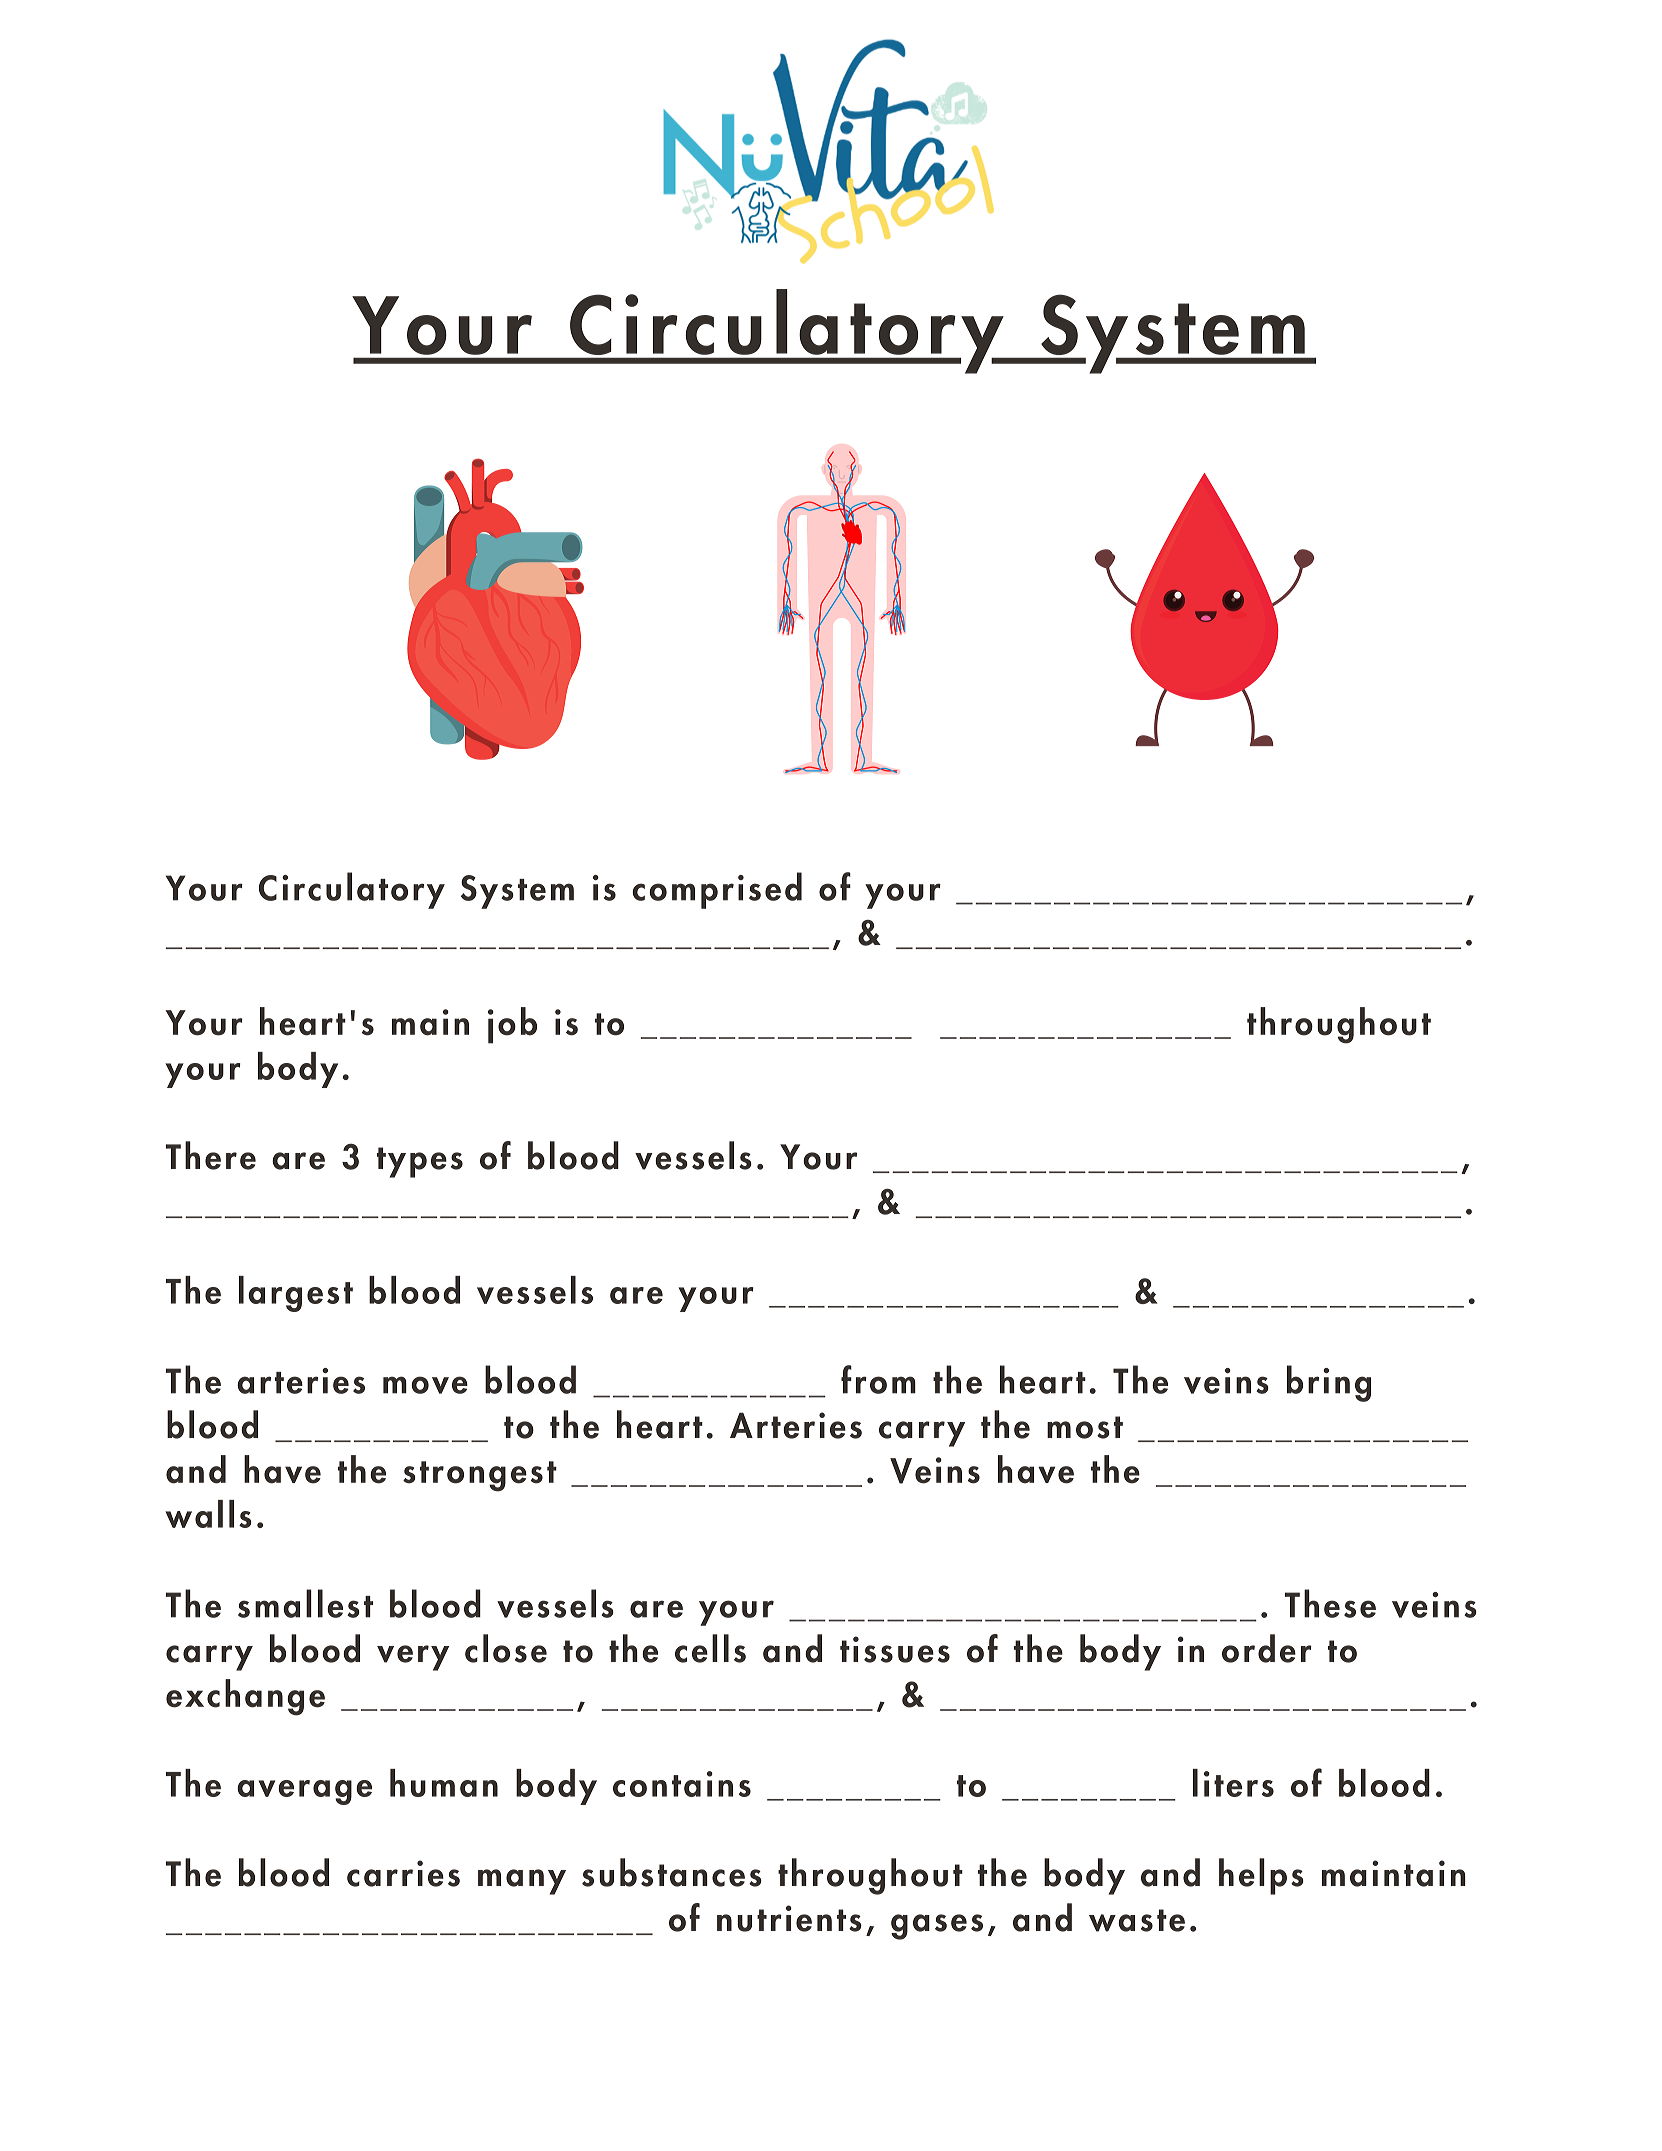 The width and height of the screenshot is (1662, 2151). I want to click on cells, so click(710, 1648).
